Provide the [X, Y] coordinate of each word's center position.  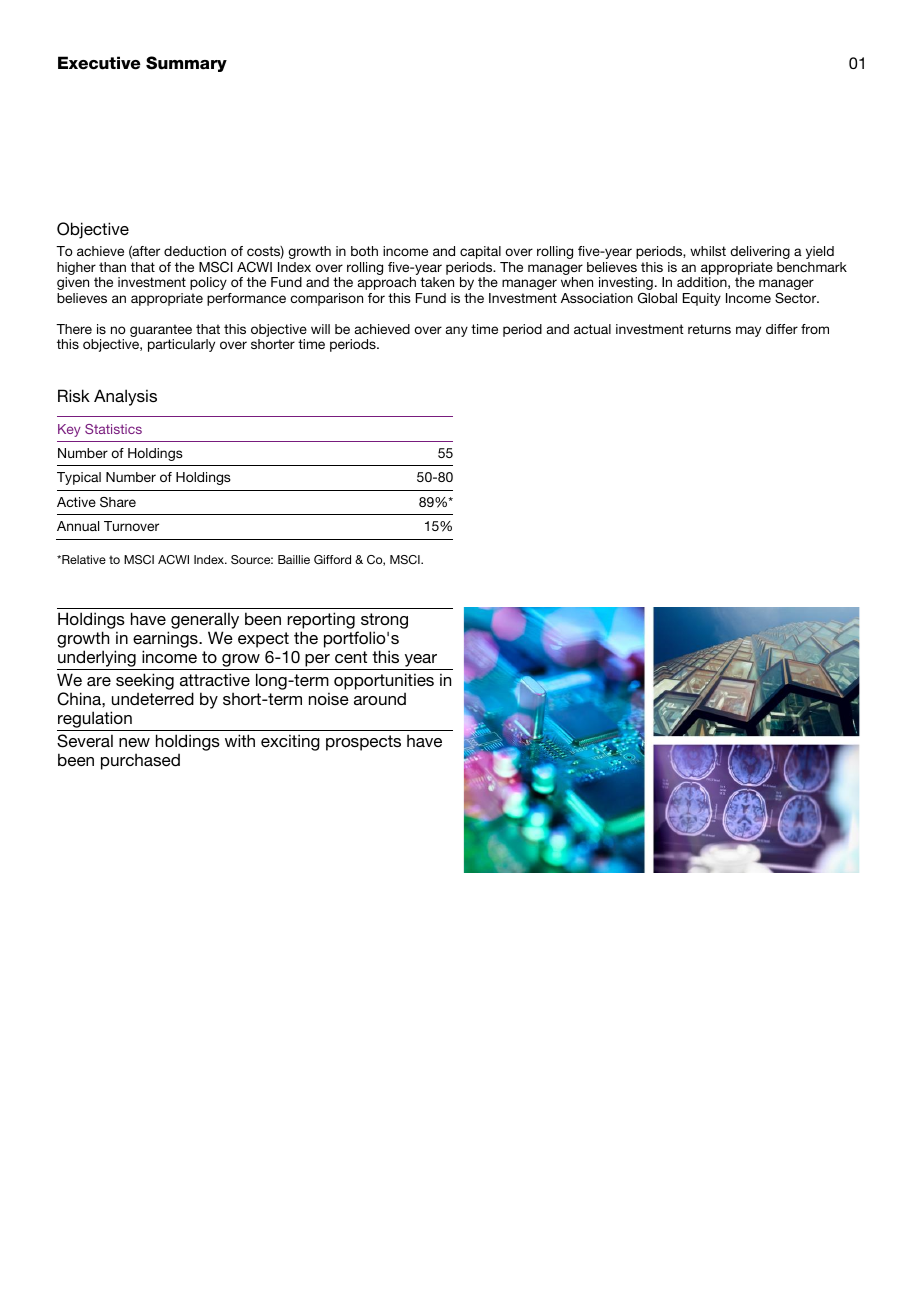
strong [384, 622]
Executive [99, 63]
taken [437, 282]
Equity [702, 299]
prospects [363, 743]
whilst [708, 251]
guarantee [161, 330]
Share [118, 502]
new [134, 742]
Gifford [332, 560]
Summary [186, 64]
